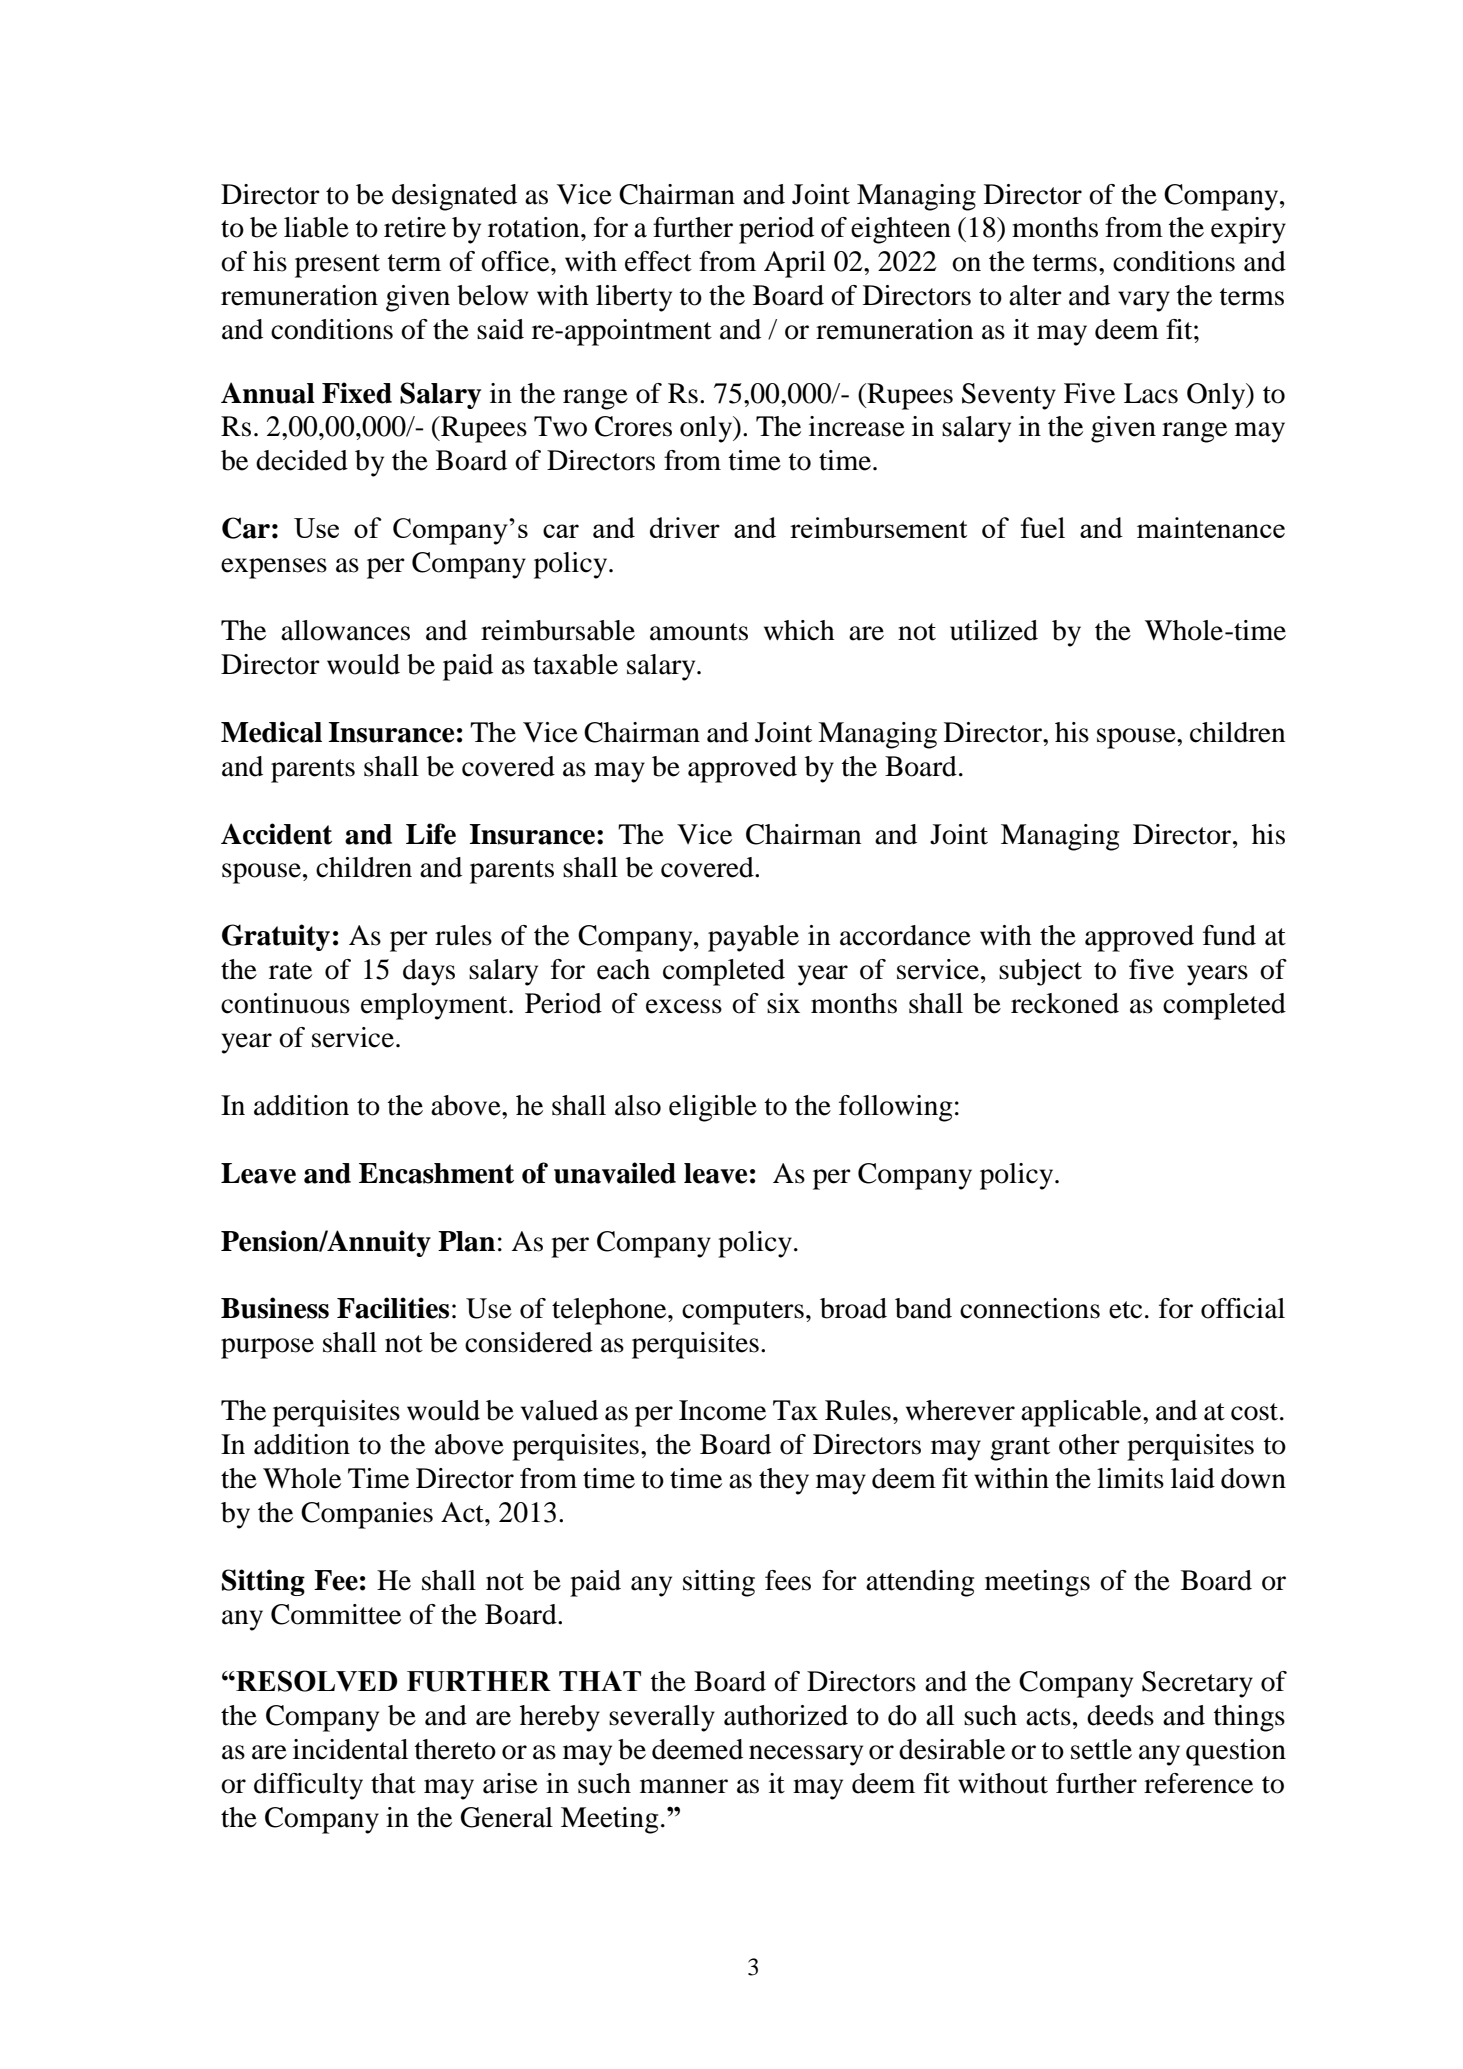  Describe the element at coordinates (393, 1308) in the screenshot. I see `Facilities` at that location.
